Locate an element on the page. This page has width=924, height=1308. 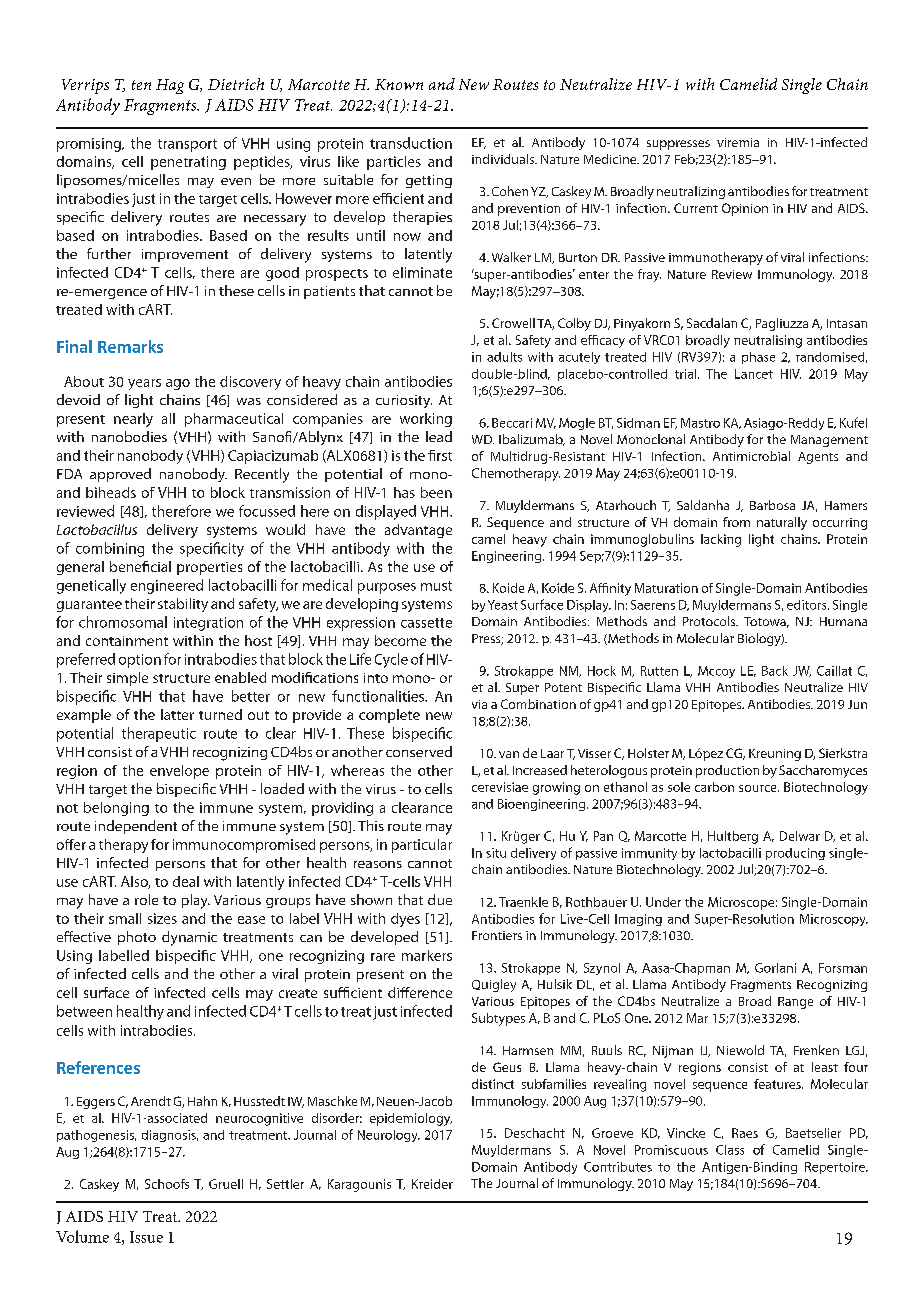
sizes is located at coordinates (162, 918).
